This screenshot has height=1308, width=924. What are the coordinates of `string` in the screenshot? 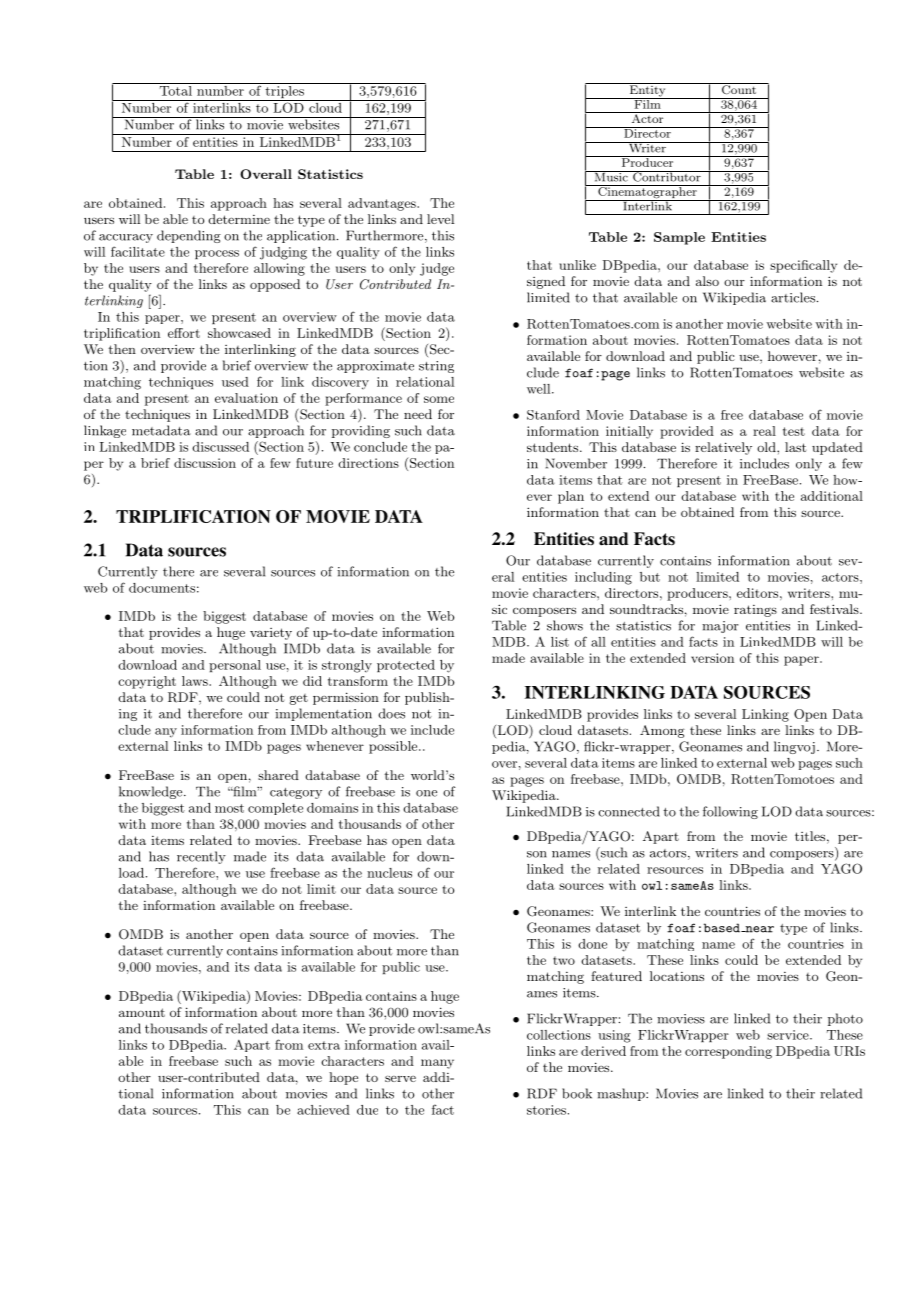 It's located at (436, 367).
